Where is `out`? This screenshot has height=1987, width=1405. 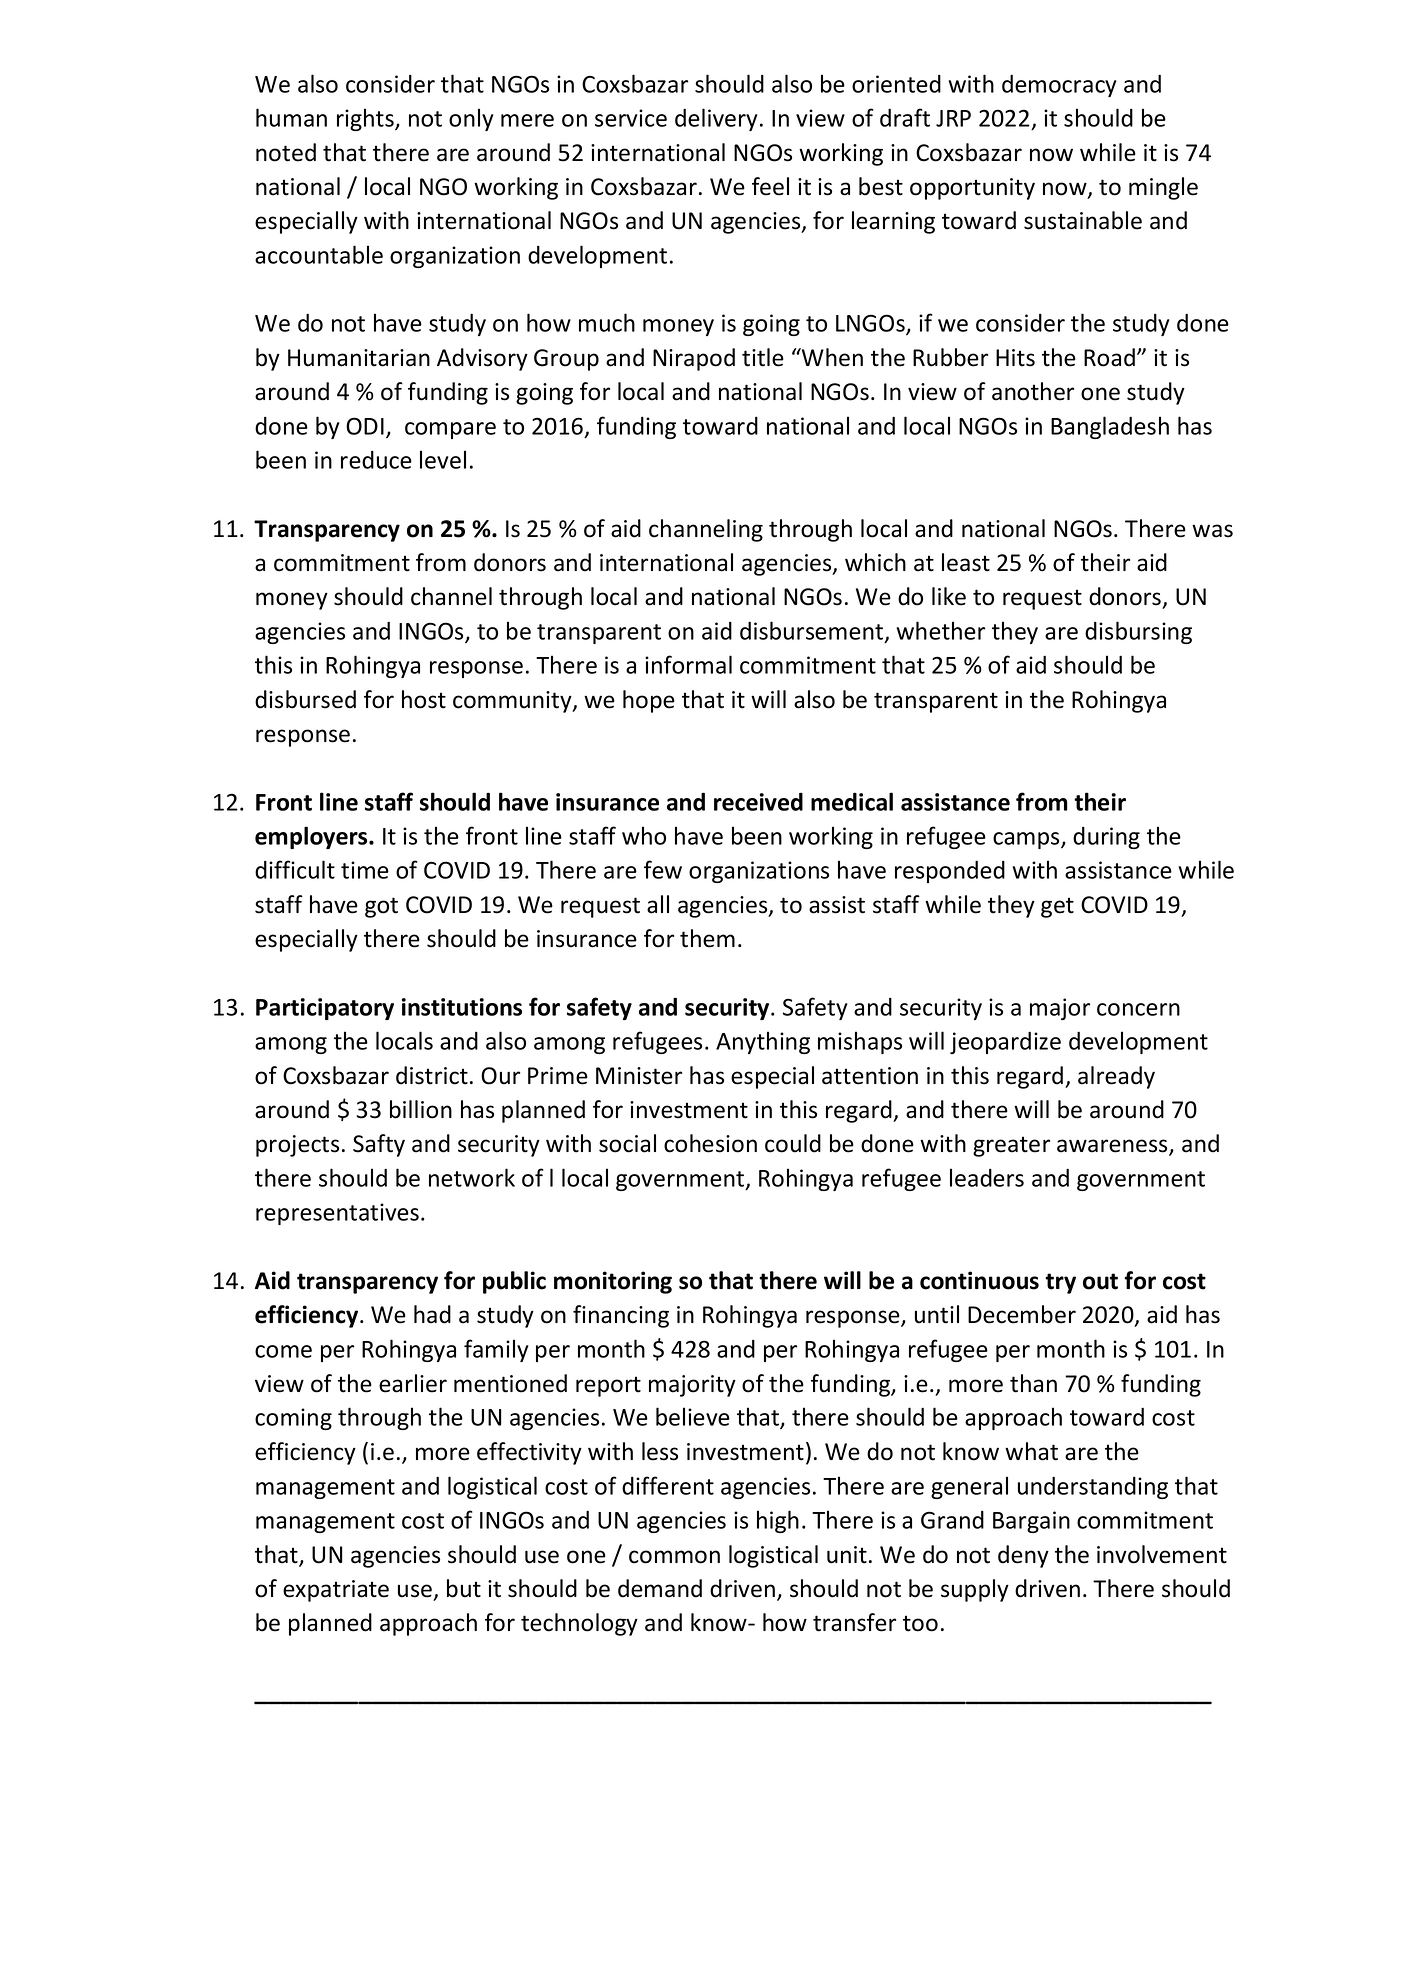
out is located at coordinates (1100, 1281).
